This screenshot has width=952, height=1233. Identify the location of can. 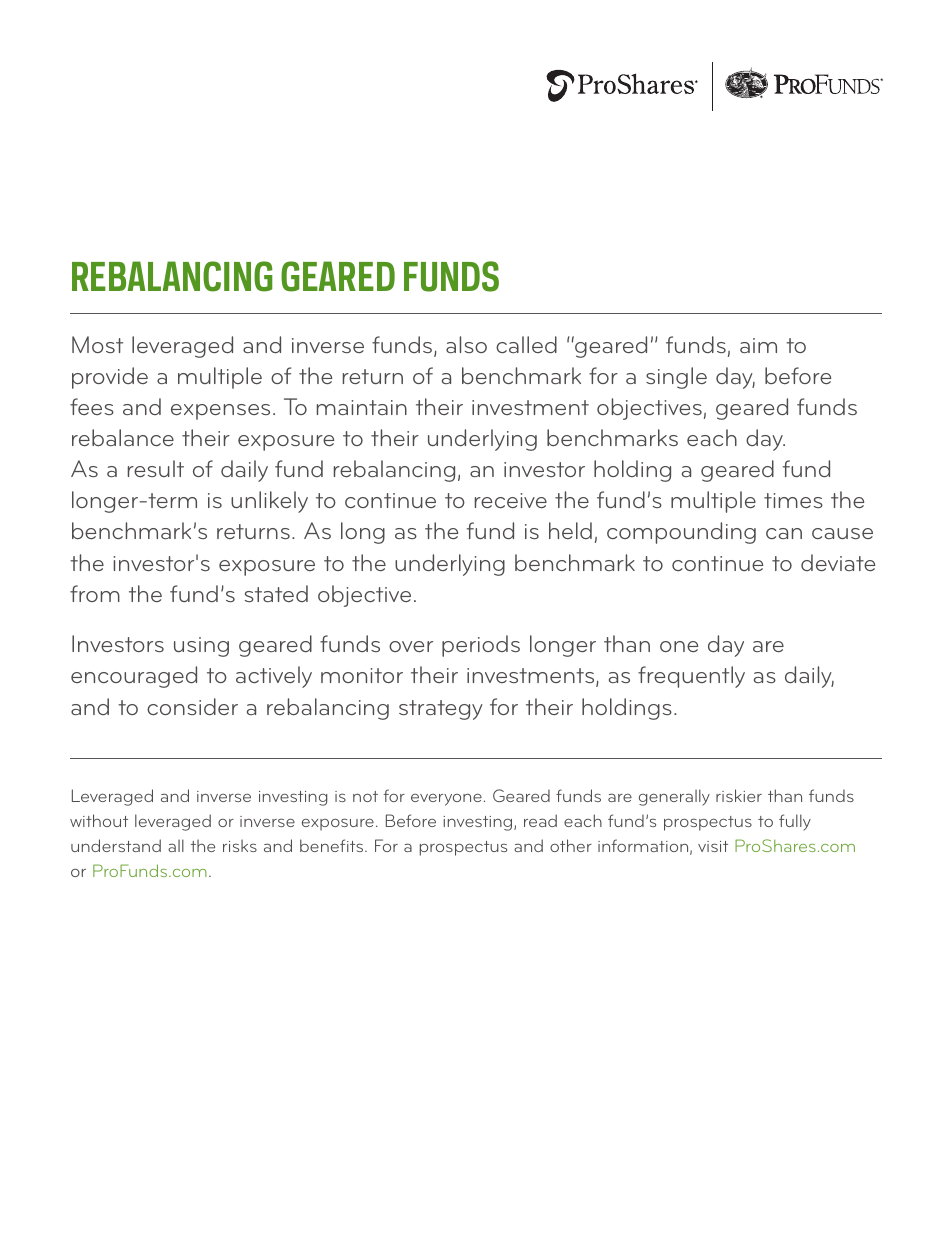
(784, 533).
